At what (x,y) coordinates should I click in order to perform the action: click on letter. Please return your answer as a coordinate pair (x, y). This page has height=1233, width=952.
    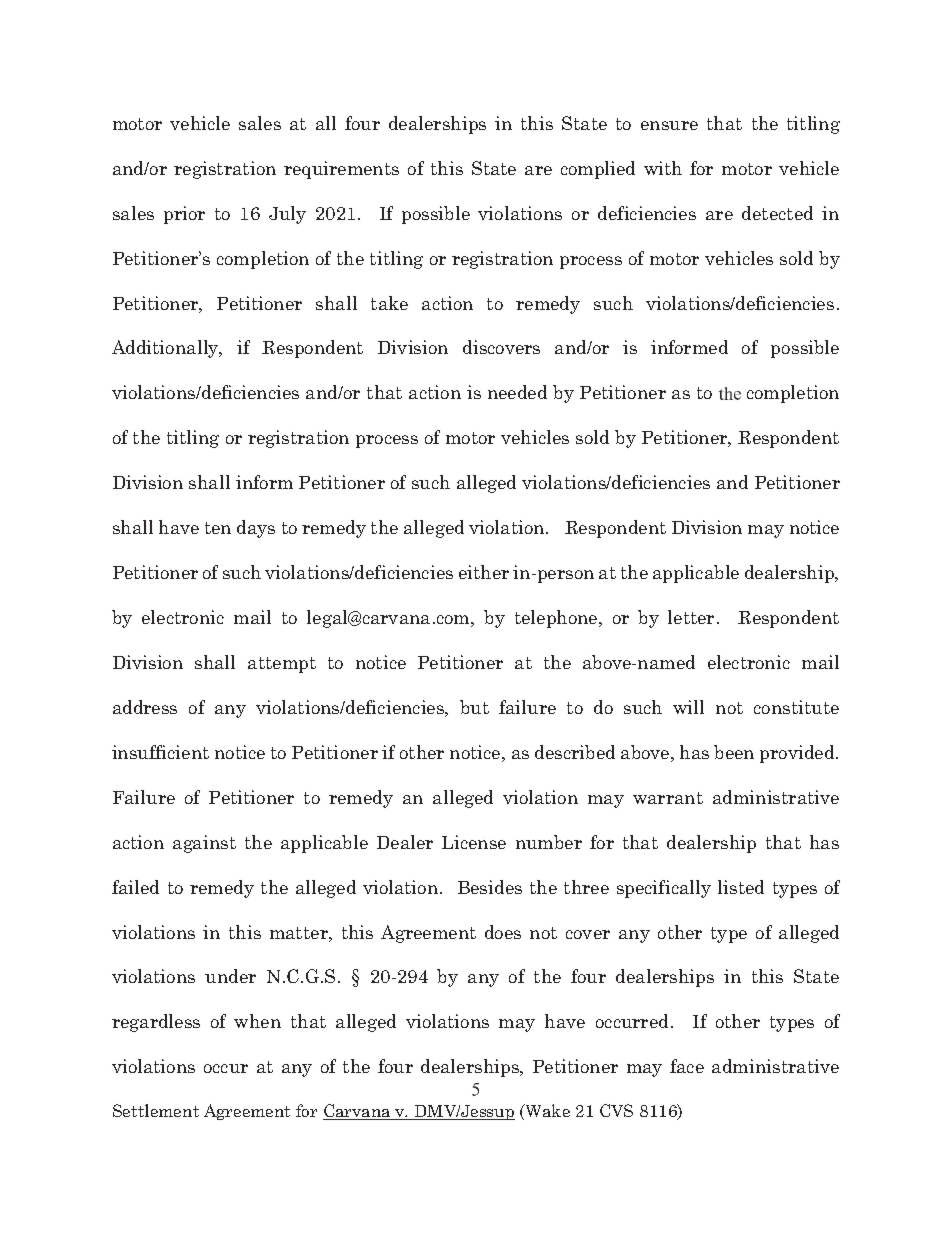
    Looking at the image, I should click on (691, 617).
